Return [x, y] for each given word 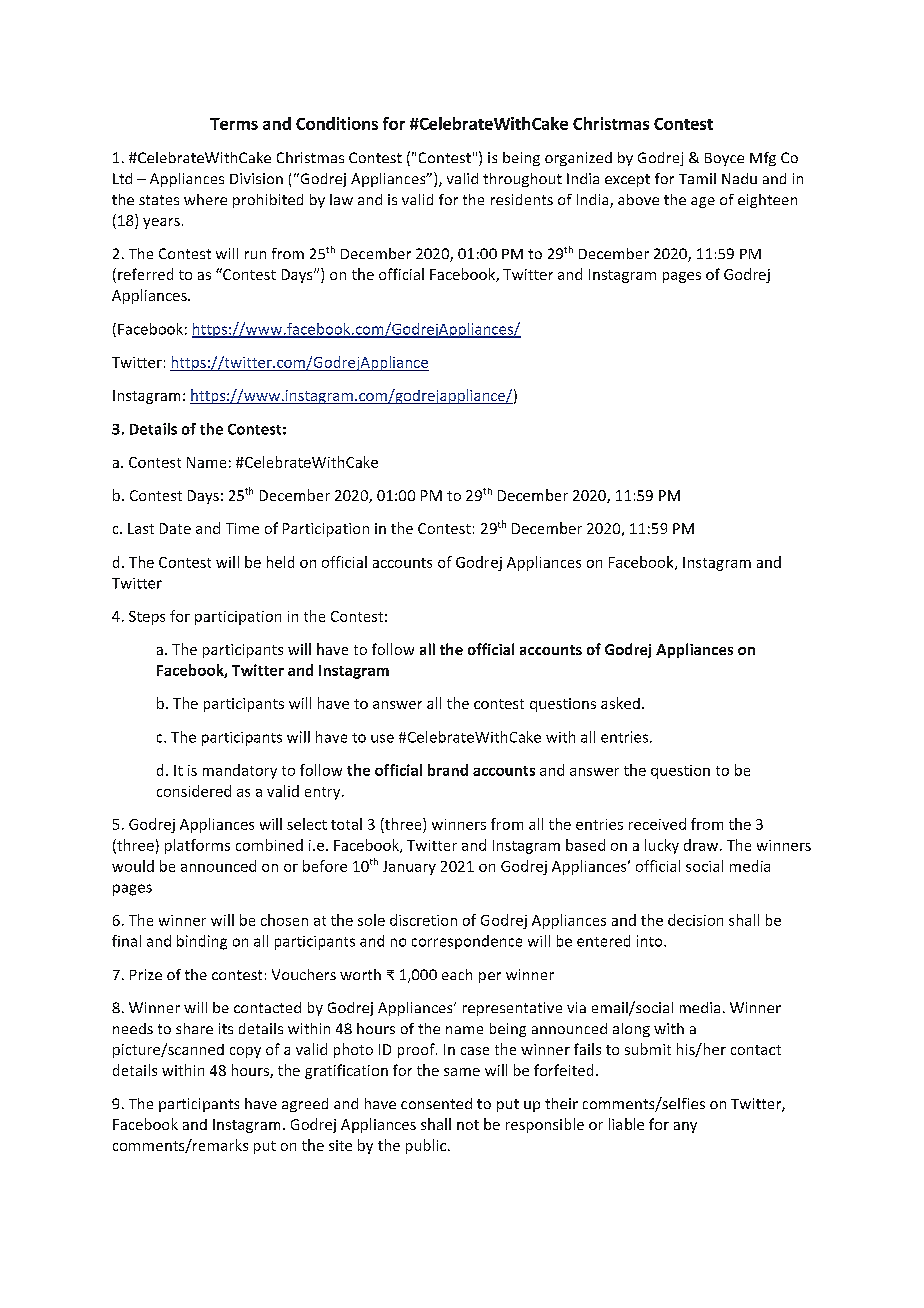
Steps [147, 618]
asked [620, 703]
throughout [522, 180]
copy [245, 1052]
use [382, 738]
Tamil [697, 178]
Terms [234, 124]
